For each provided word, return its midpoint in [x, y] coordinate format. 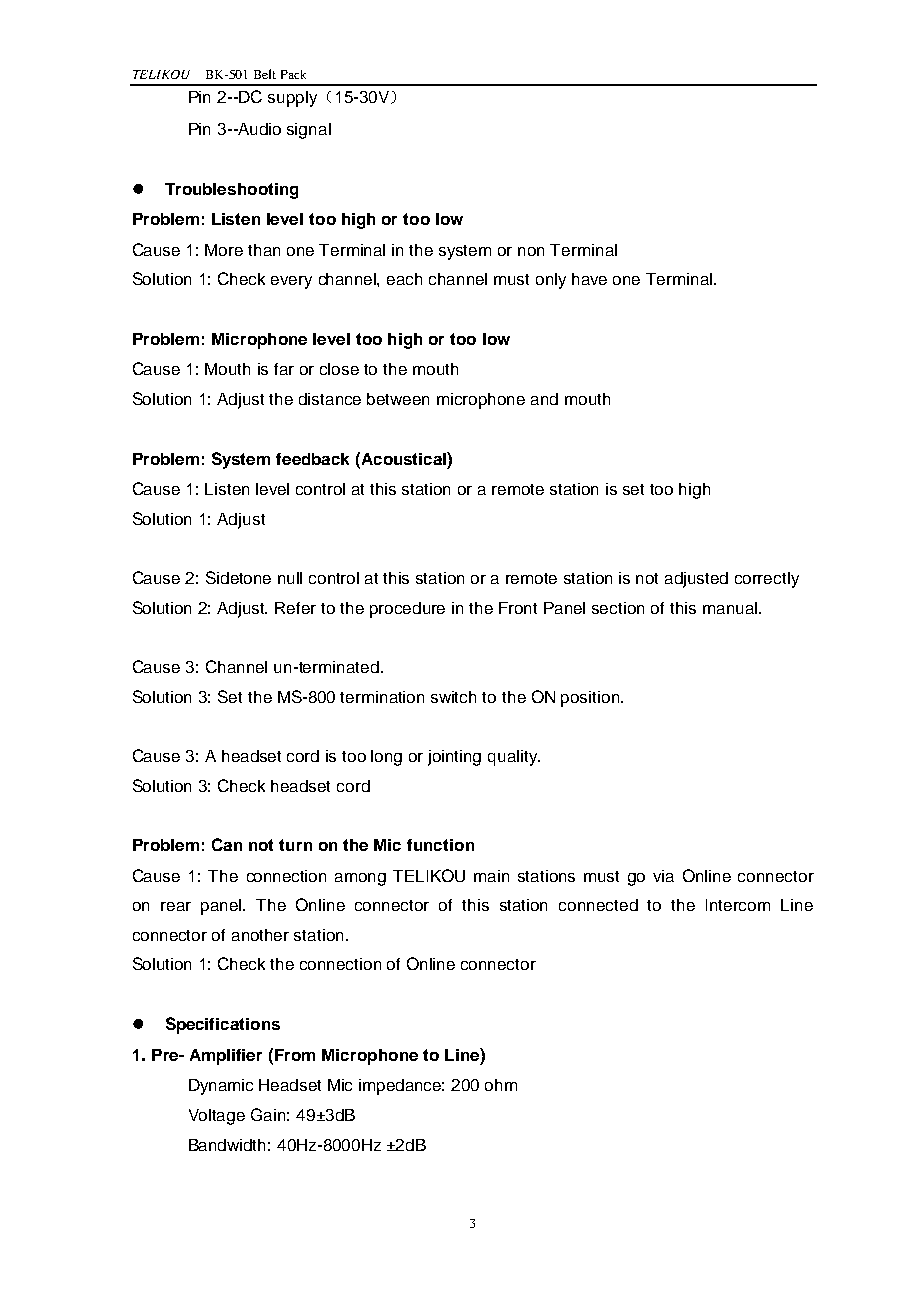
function [440, 845]
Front [518, 608]
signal [309, 131]
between [398, 399]
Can [227, 844]
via [663, 876]
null [290, 578]
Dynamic [221, 1087]
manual [730, 608]
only [551, 281]
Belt [265, 74]
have [589, 279]
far [284, 369]
